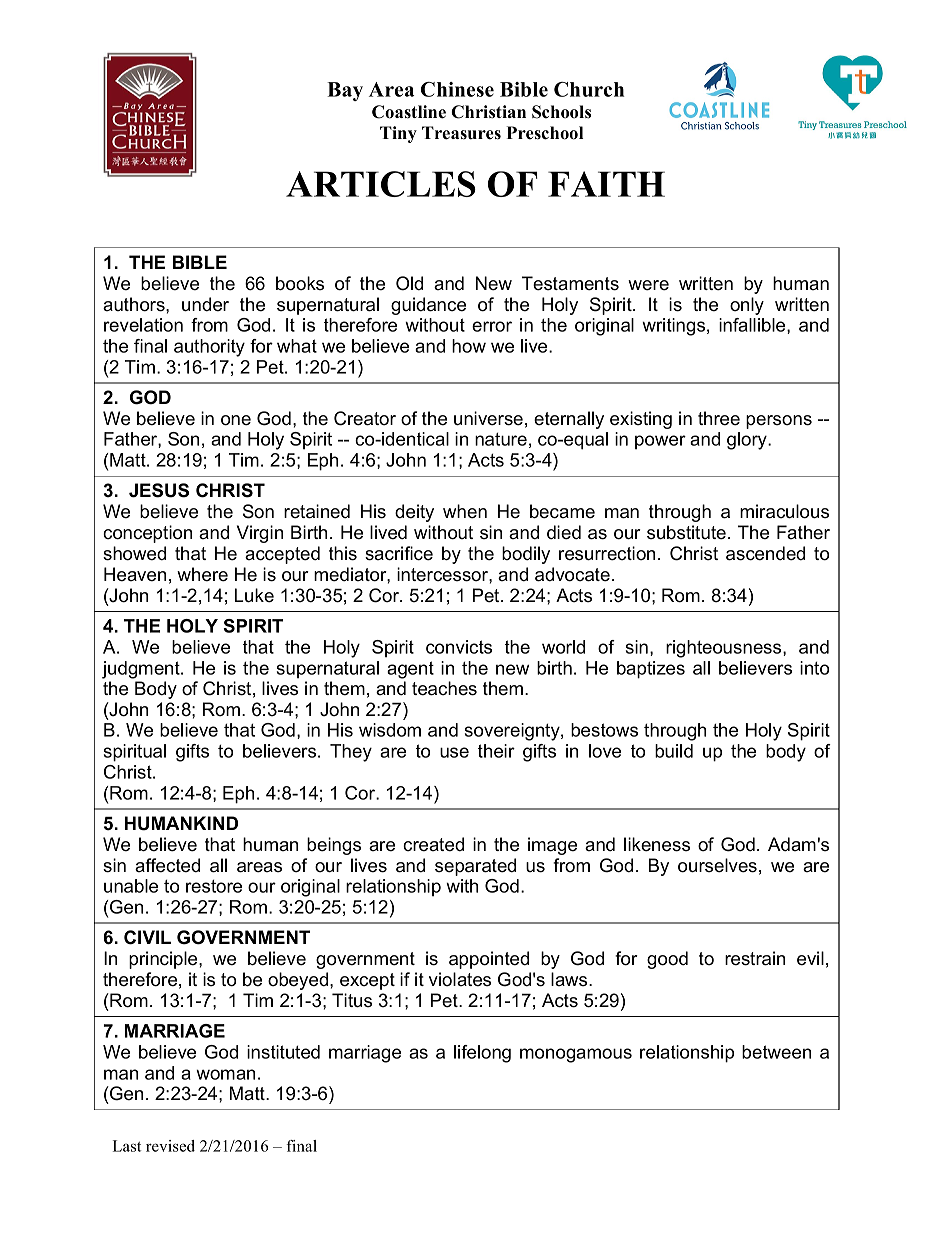 This screenshot has height=1233, width=952. What do you see at coordinates (345, 91) in the screenshot?
I see `Bay` at bounding box center [345, 91].
